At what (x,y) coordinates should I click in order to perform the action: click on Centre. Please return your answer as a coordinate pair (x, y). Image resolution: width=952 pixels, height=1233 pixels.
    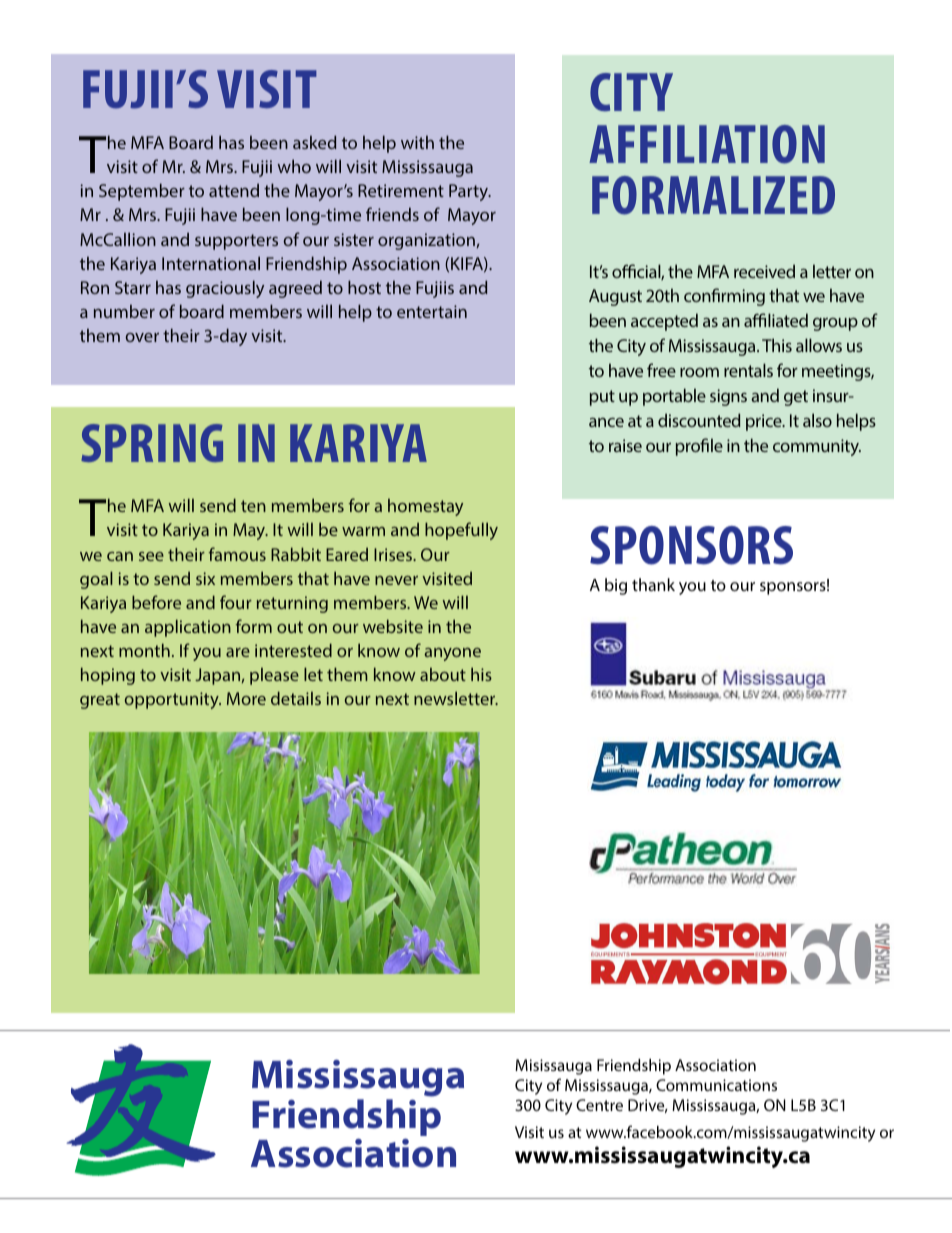
    Looking at the image, I should click on (599, 1105).
